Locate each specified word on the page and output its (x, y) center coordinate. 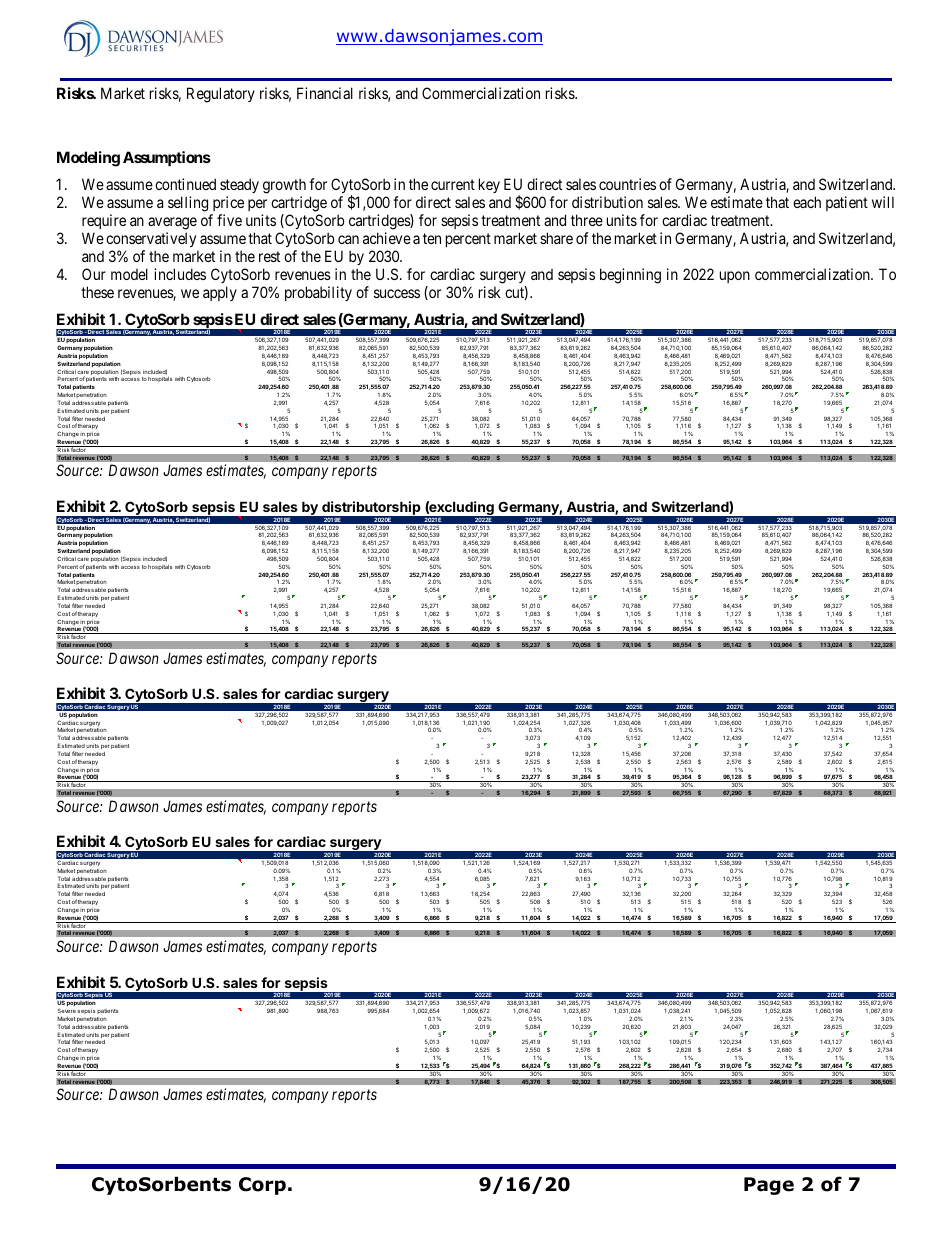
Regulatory (221, 95)
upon (735, 277)
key (489, 185)
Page (769, 1186)
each (807, 202)
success (397, 293)
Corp (262, 1186)
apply (220, 293)
